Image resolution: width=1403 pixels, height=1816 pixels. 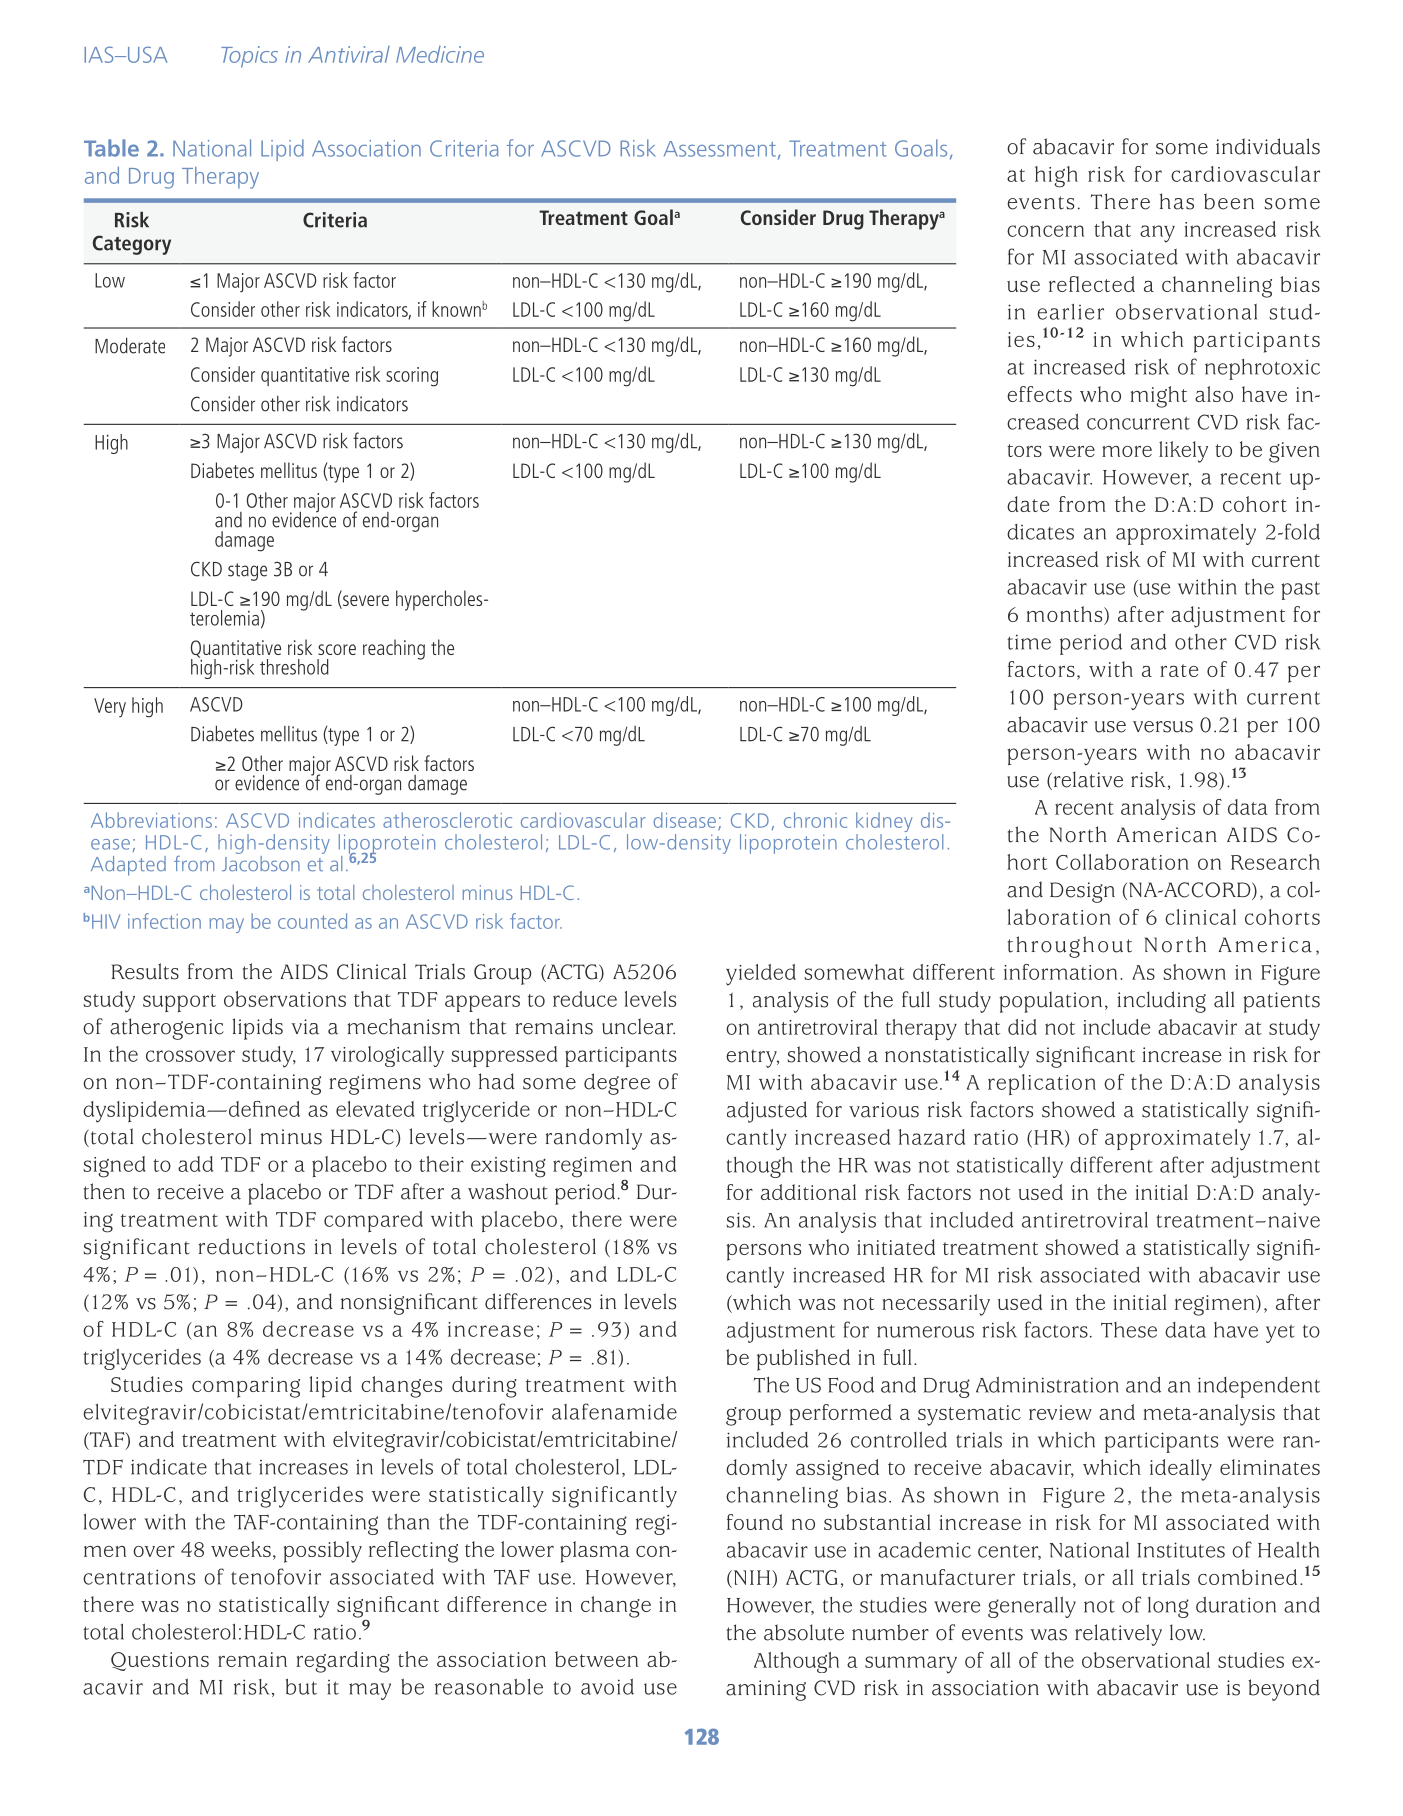 I want to click on but, so click(x=301, y=1686).
